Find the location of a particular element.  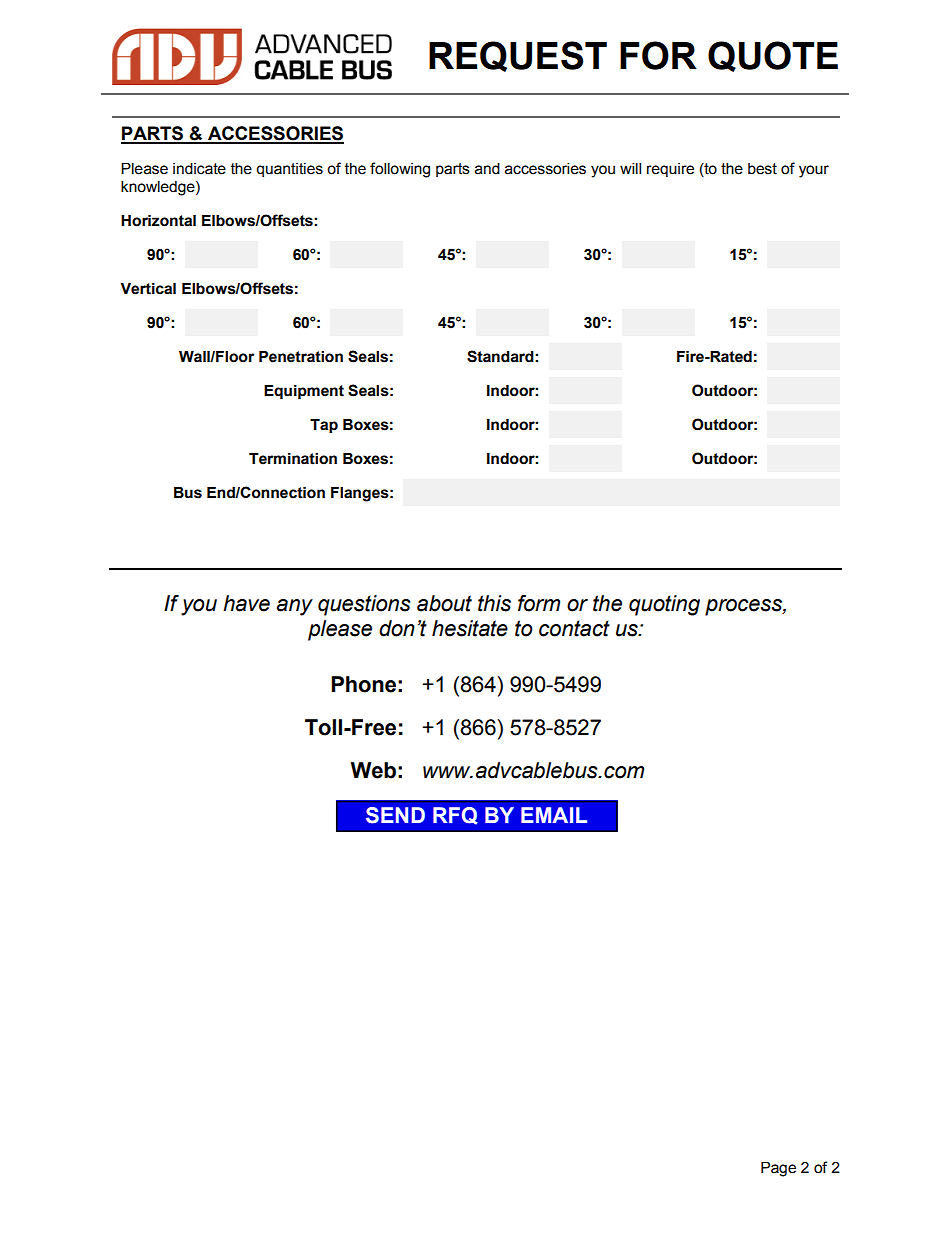

this is located at coordinates (494, 603).
